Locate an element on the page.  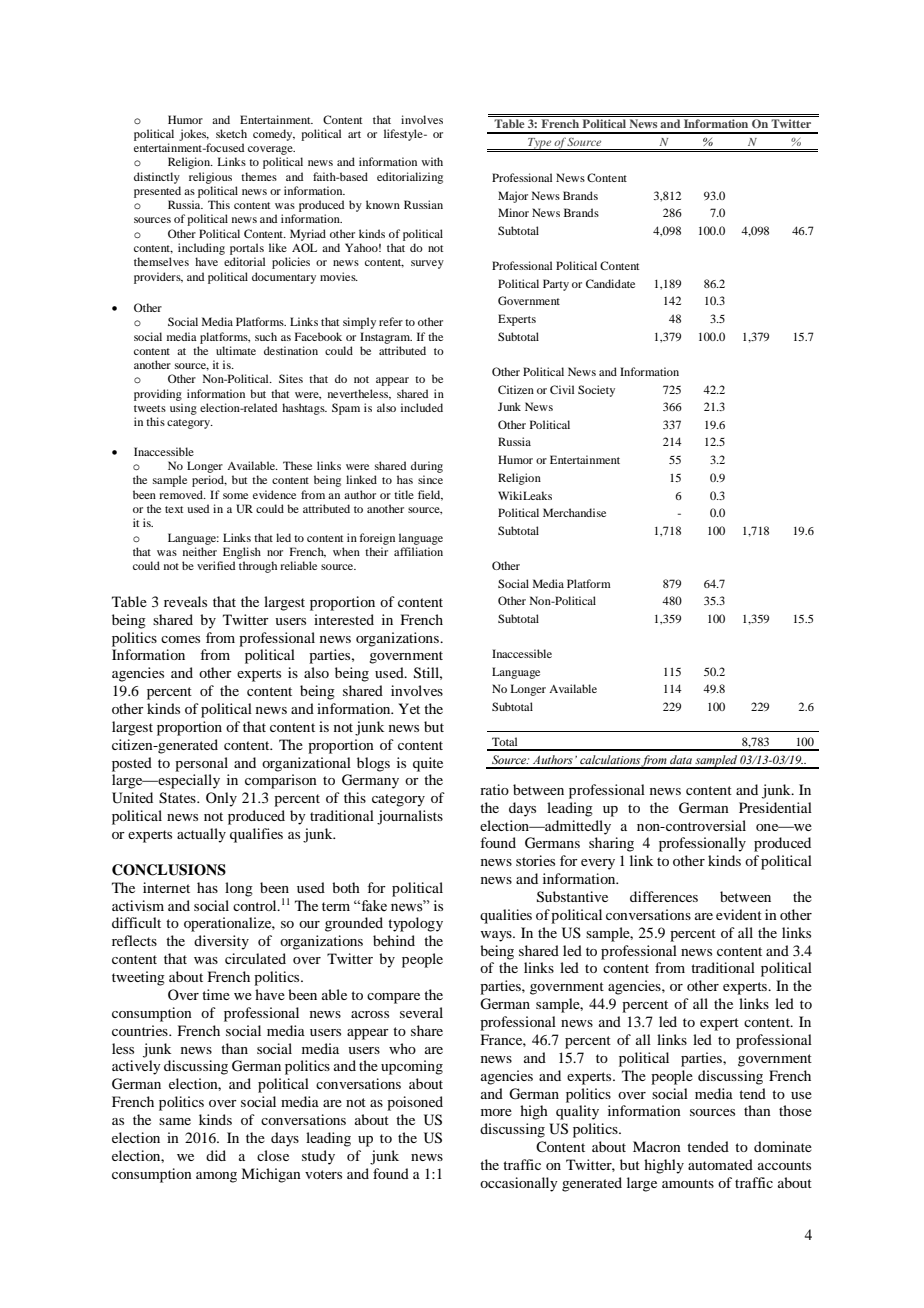
more is located at coordinates (496, 1112).
